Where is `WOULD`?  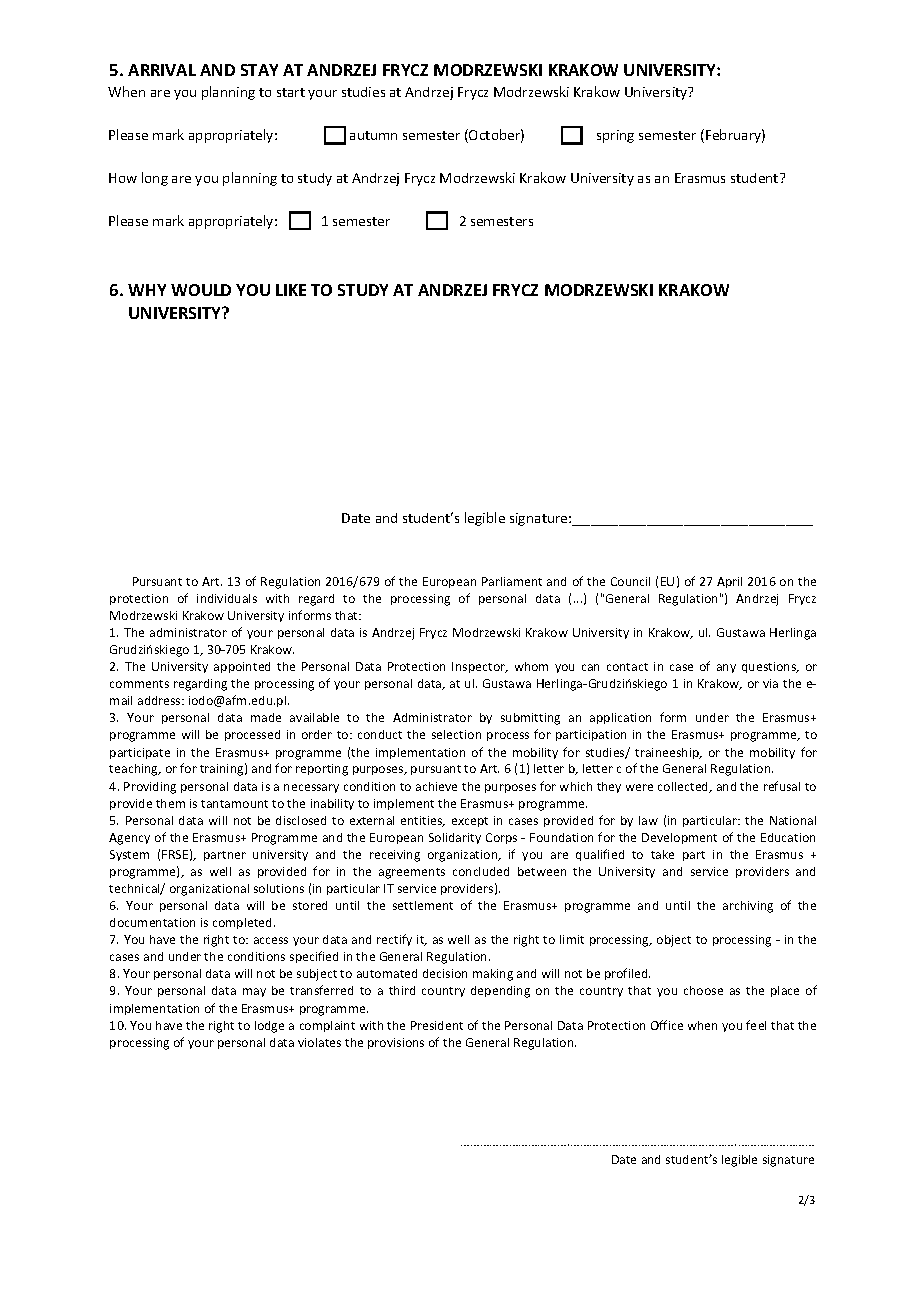 WOULD is located at coordinates (201, 290).
